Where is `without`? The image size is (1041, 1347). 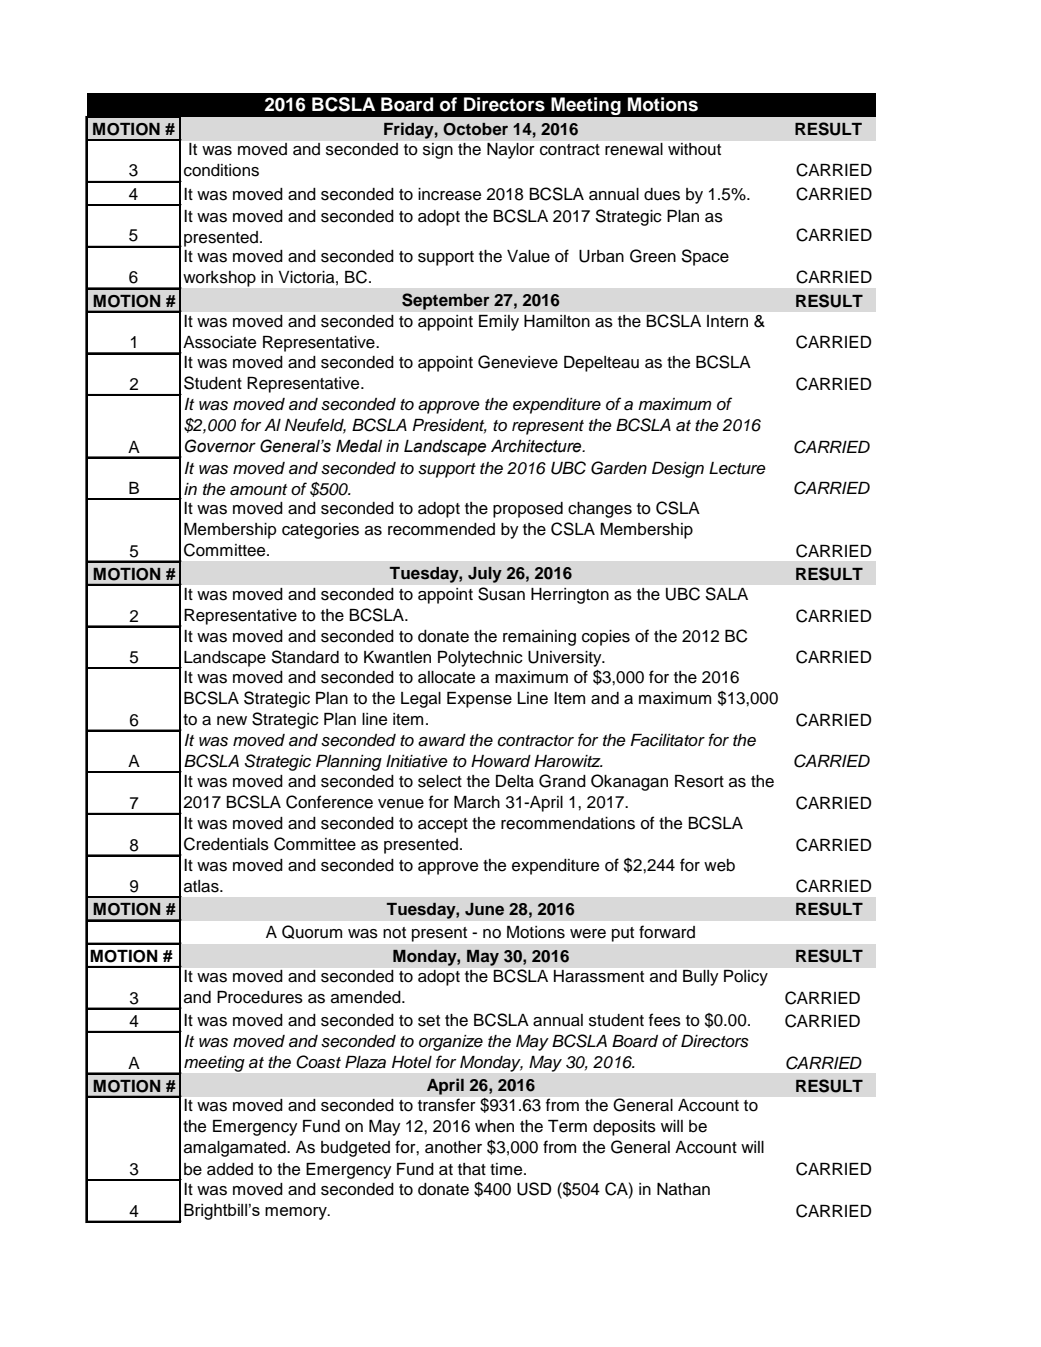
without is located at coordinates (694, 149).
